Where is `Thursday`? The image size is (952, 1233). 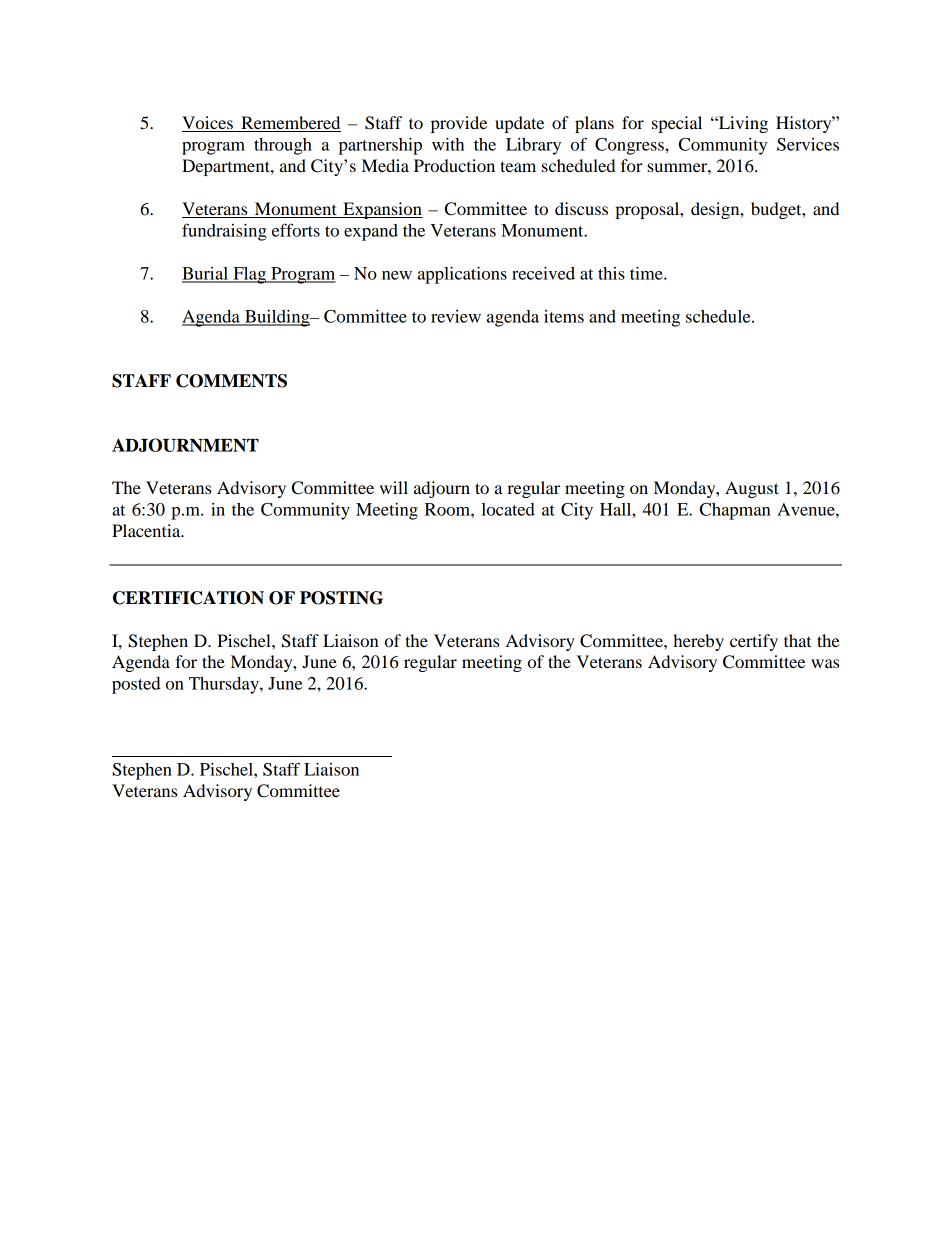
Thursday is located at coordinates (225, 685).
